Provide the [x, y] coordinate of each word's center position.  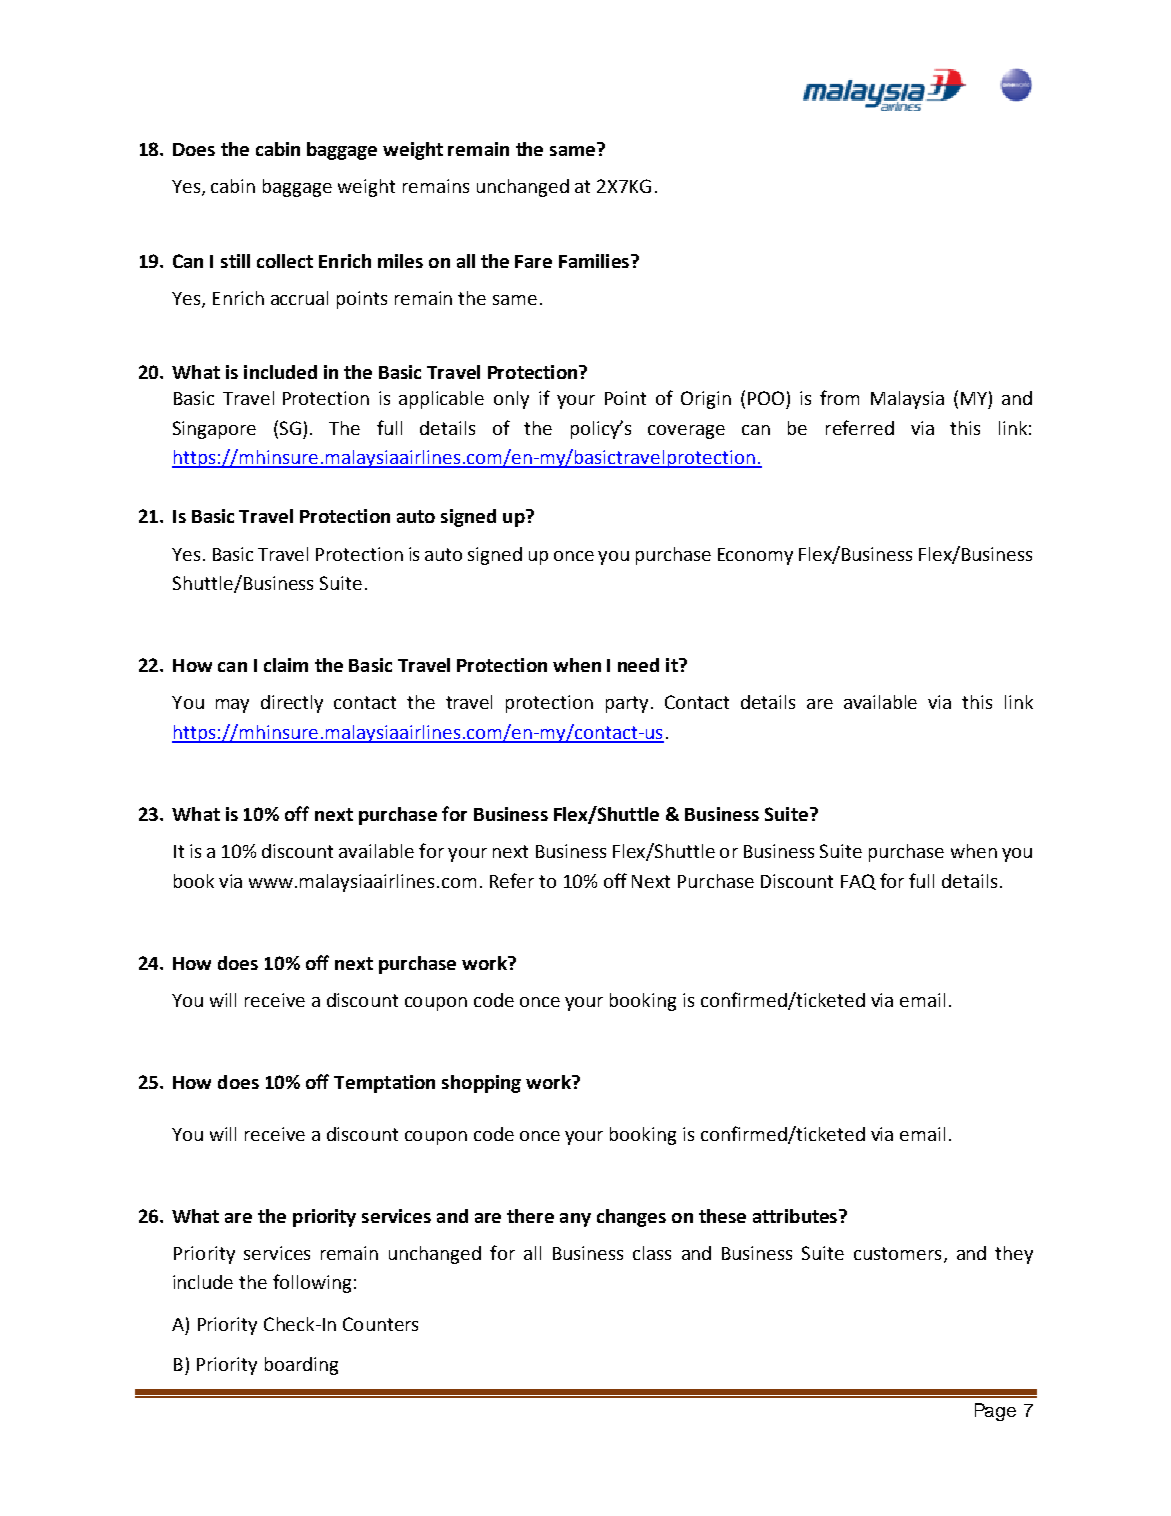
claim [286, 665]
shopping [481, 1084]
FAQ [858, 882]
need [638, 665]
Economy [755, 556]
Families [594, 261]
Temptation [384, 1084]
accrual [299, 298]
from [839, 397]
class [652, 1253]
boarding [301, 1366]
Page [995, 1412]
